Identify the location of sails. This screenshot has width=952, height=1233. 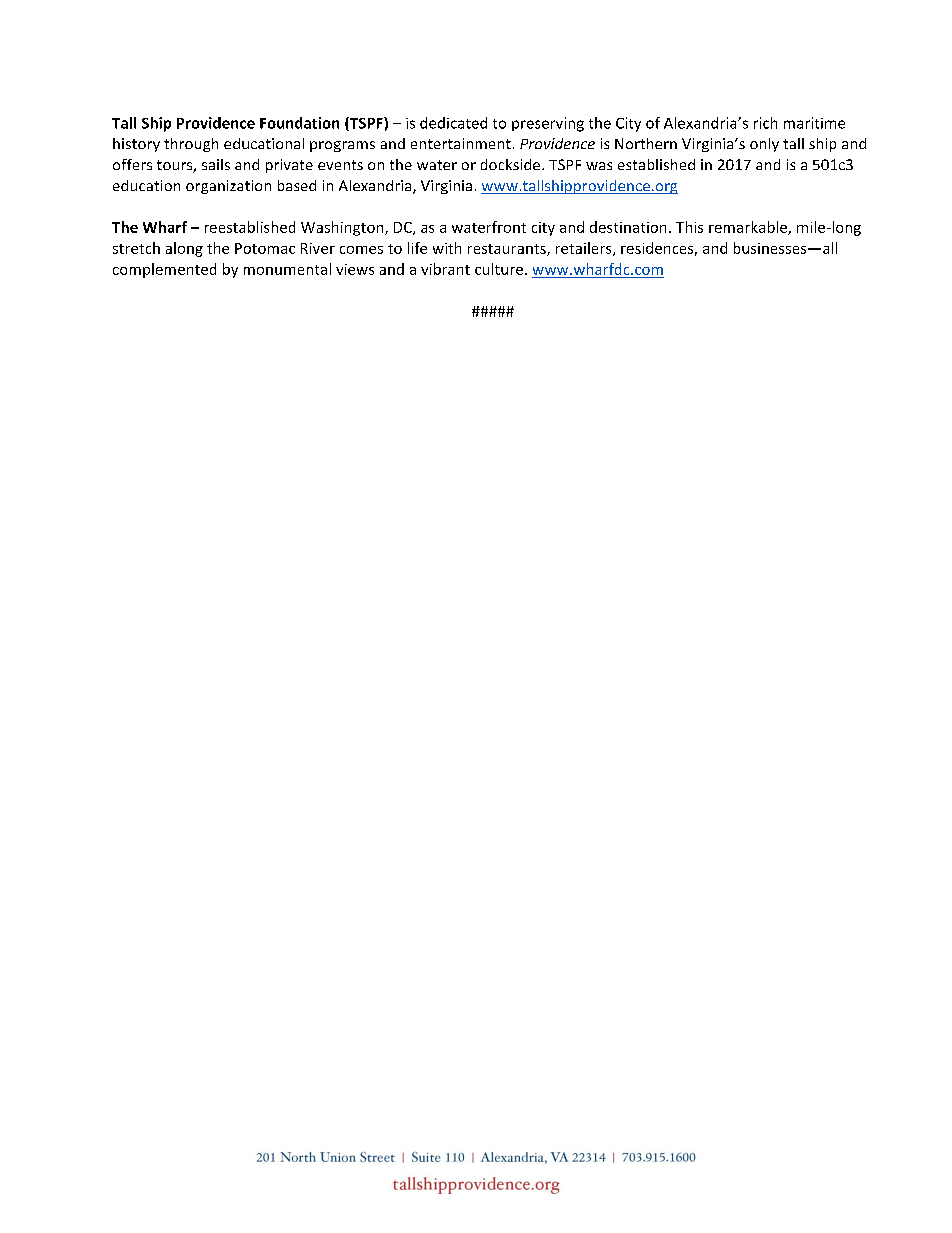
(216, 164).
